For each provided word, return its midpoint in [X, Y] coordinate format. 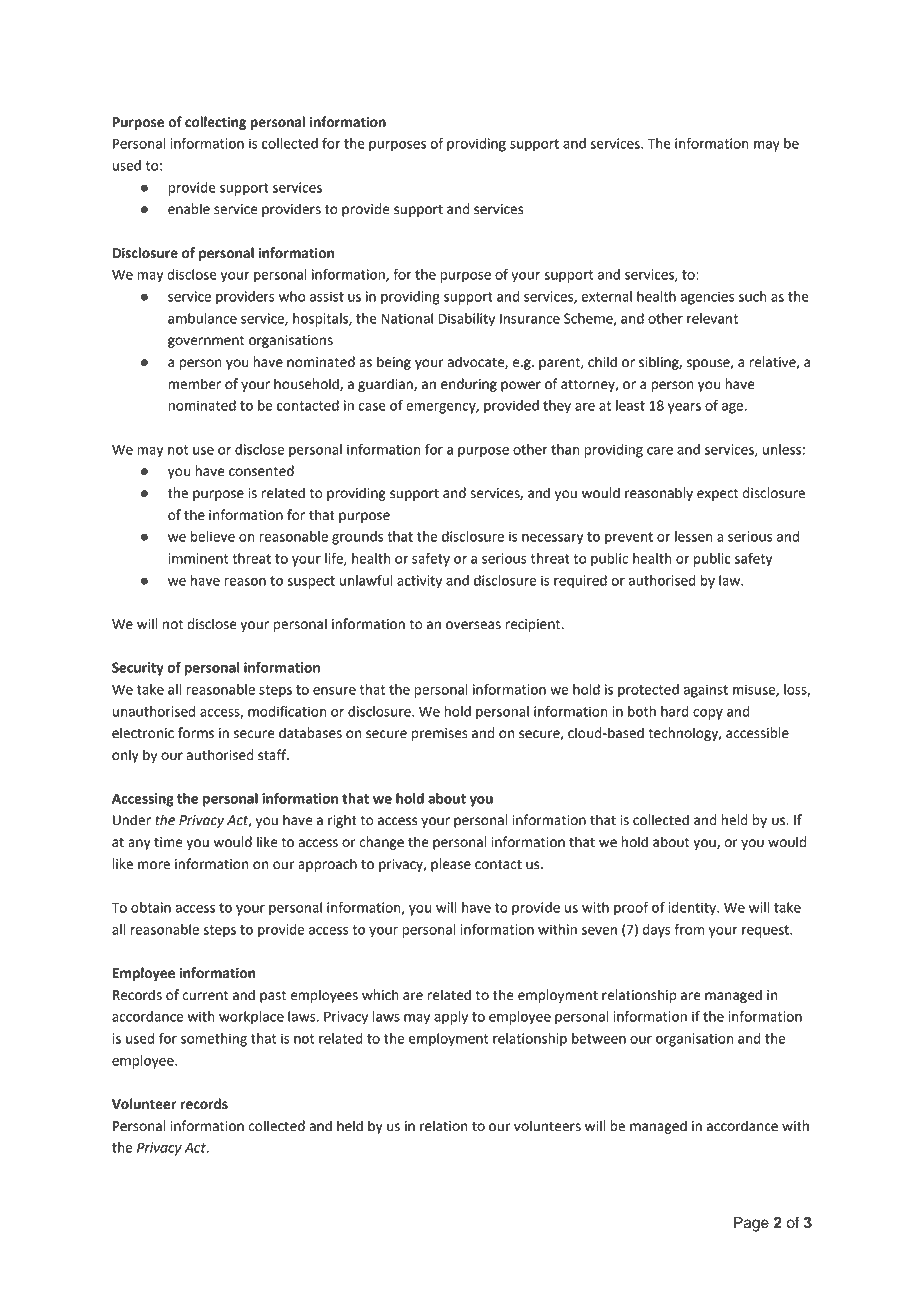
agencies [707, 298]
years [684, 408]
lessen [694, 536]
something [214, 1040]
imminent [198, 558]
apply [451, 1018]
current [205, 995]
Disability [467, 320]
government [206, 341]
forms [196, 733]
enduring [469, 385]
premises [440, 734]
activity [419, 582]
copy [708, 714]
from [689, 929]
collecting [215, 123]
